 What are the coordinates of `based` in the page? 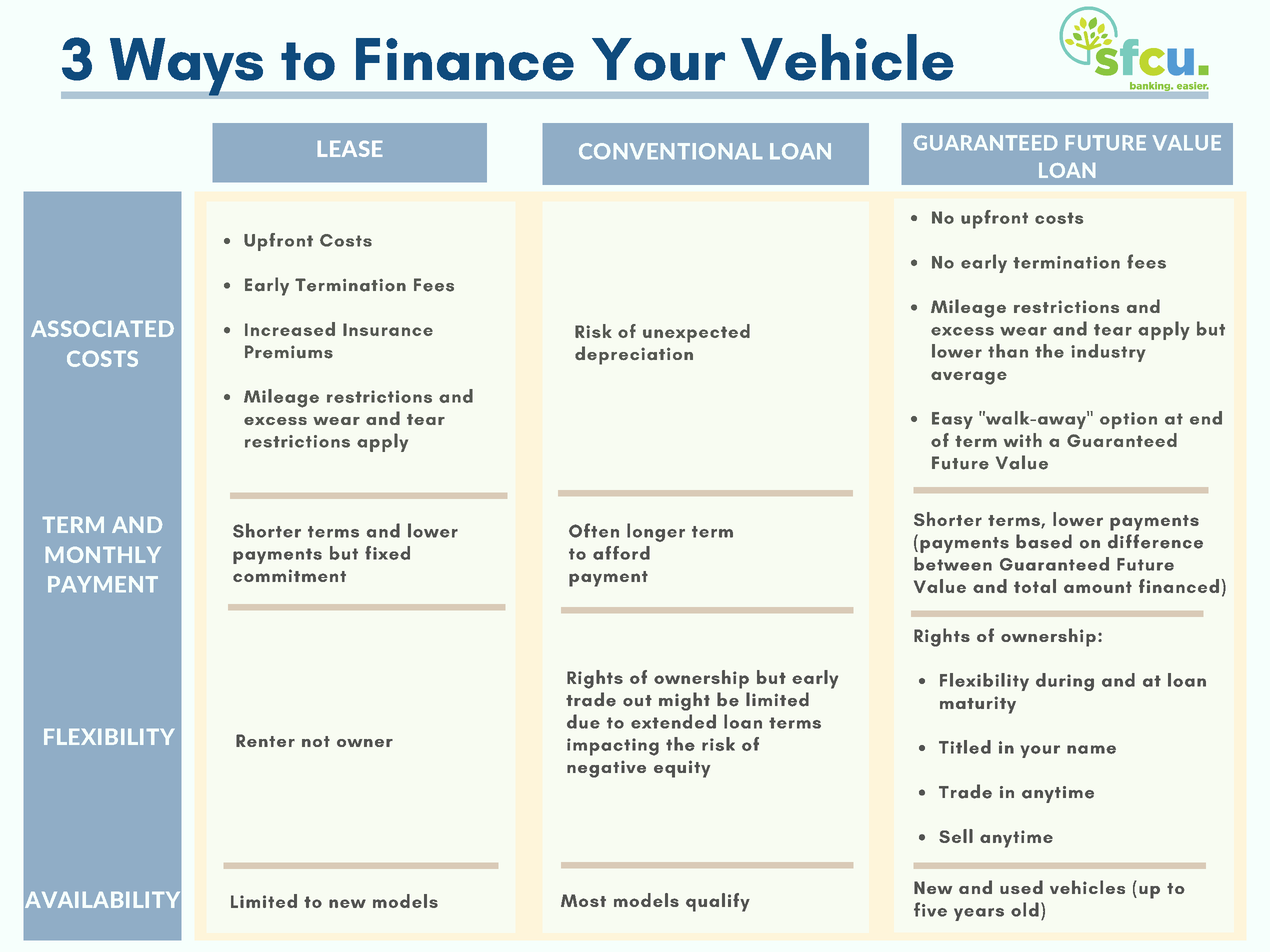 It's located at (1044, 541).
